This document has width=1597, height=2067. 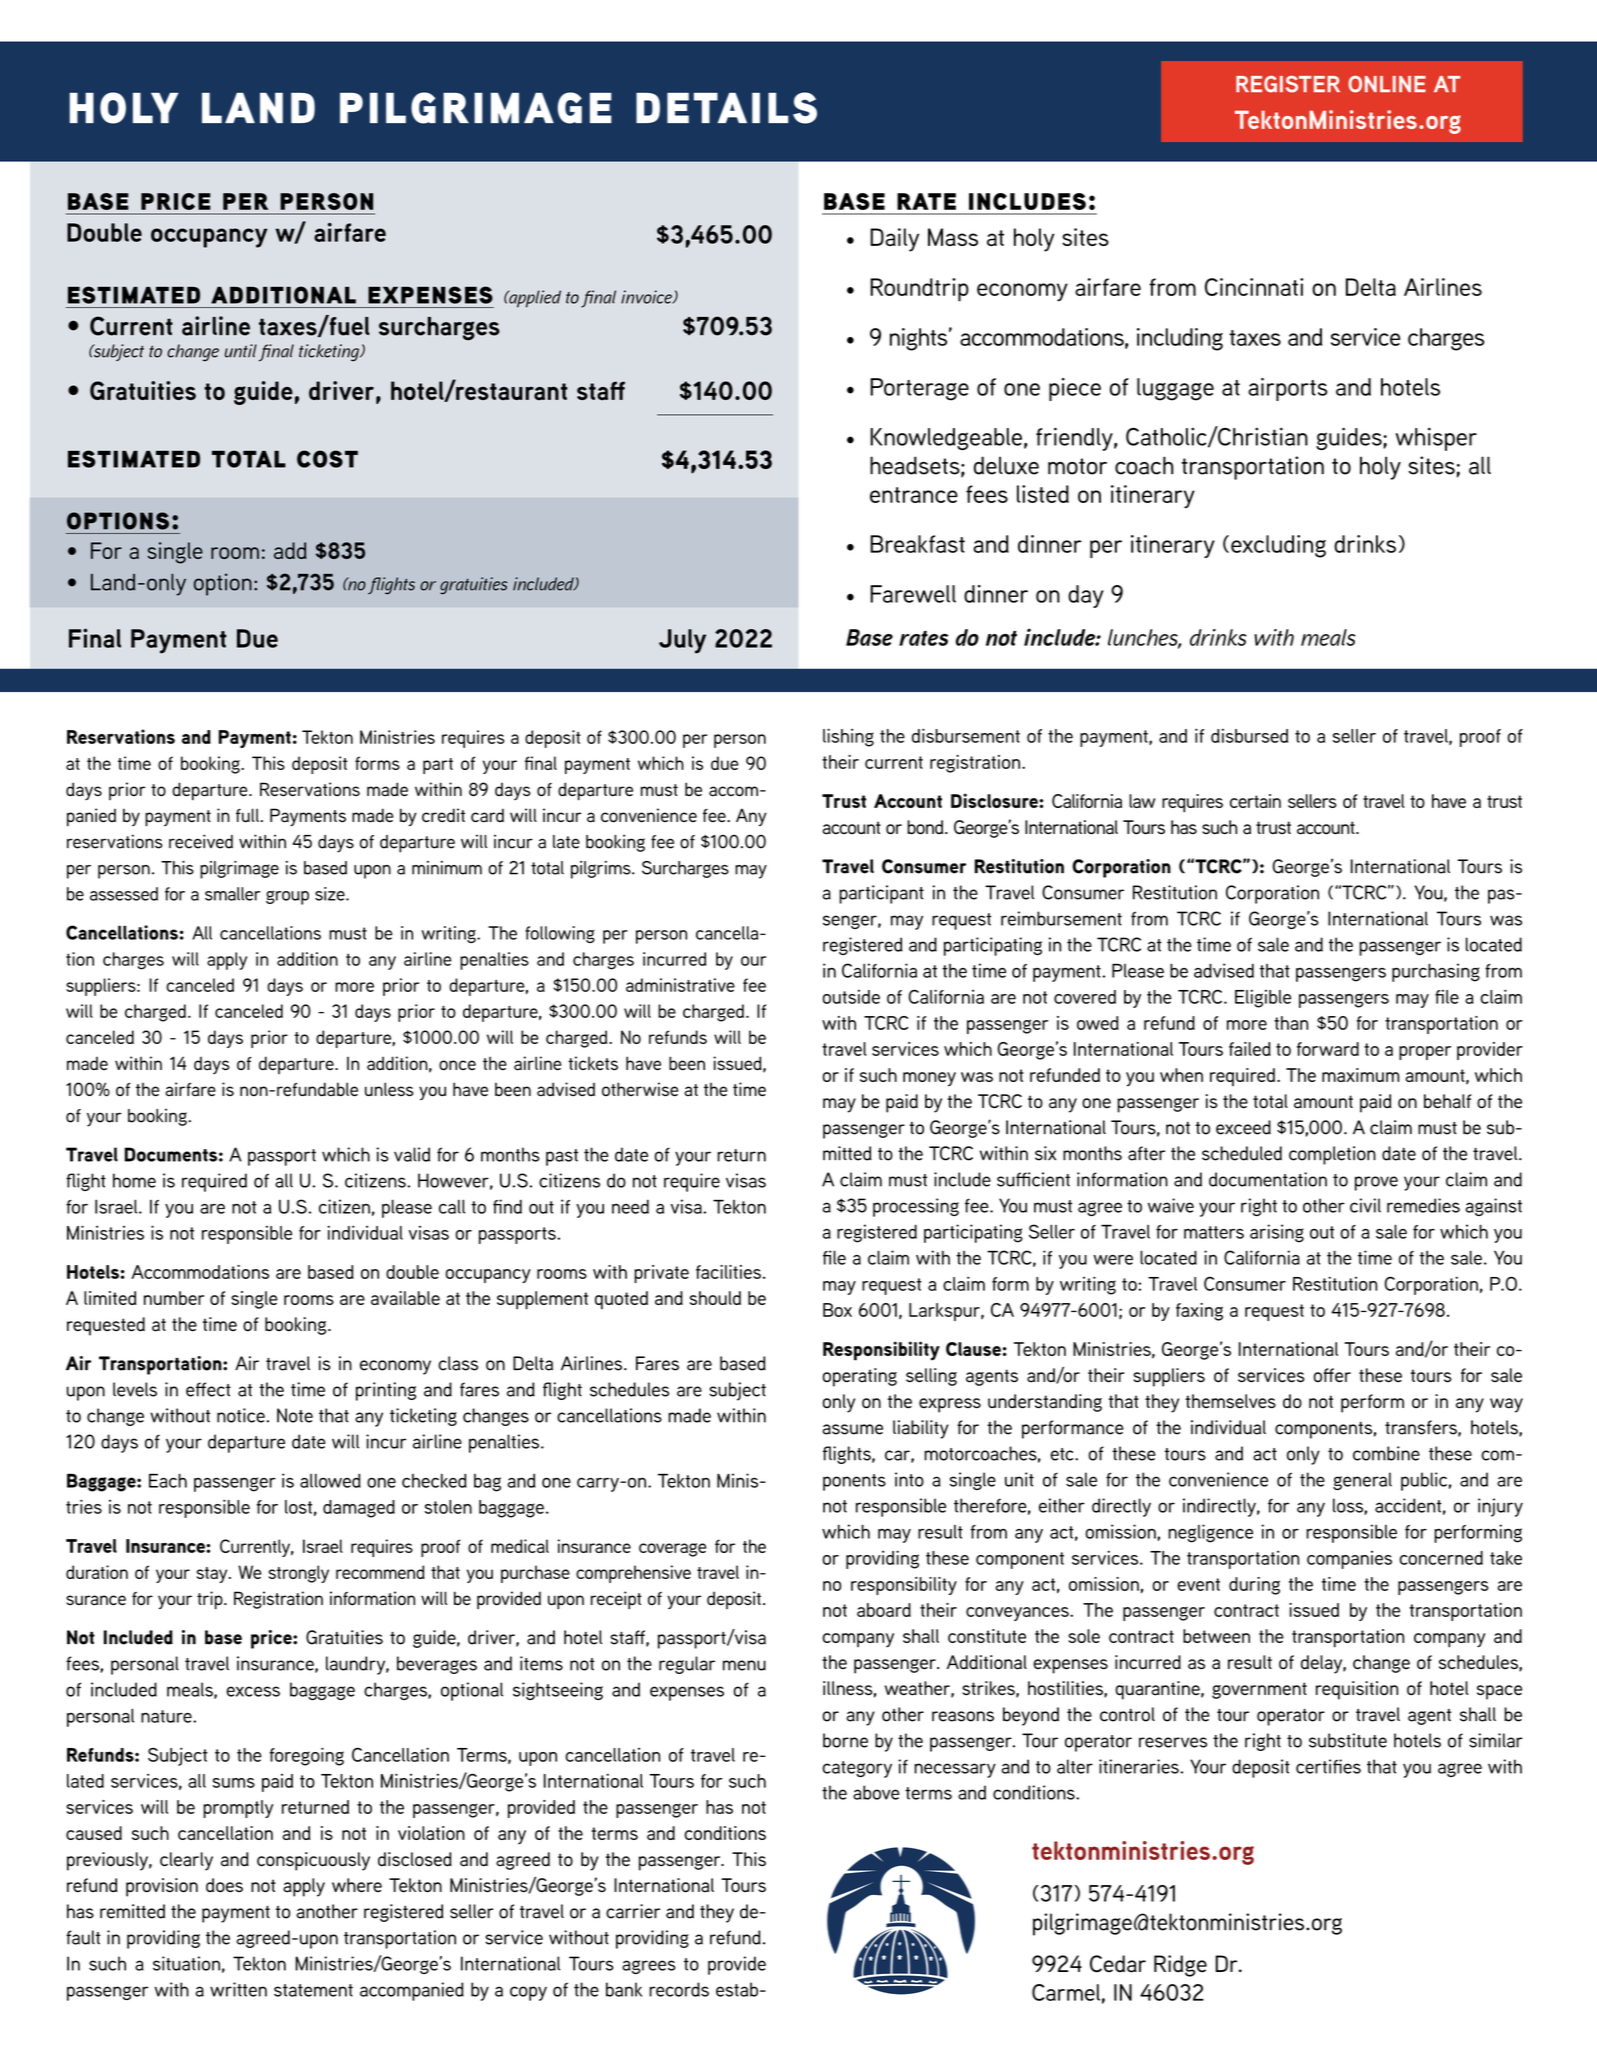 What do you see at coordinates (238, 1989) in the document?
I see `written` at bounding box center [238, 1989].
